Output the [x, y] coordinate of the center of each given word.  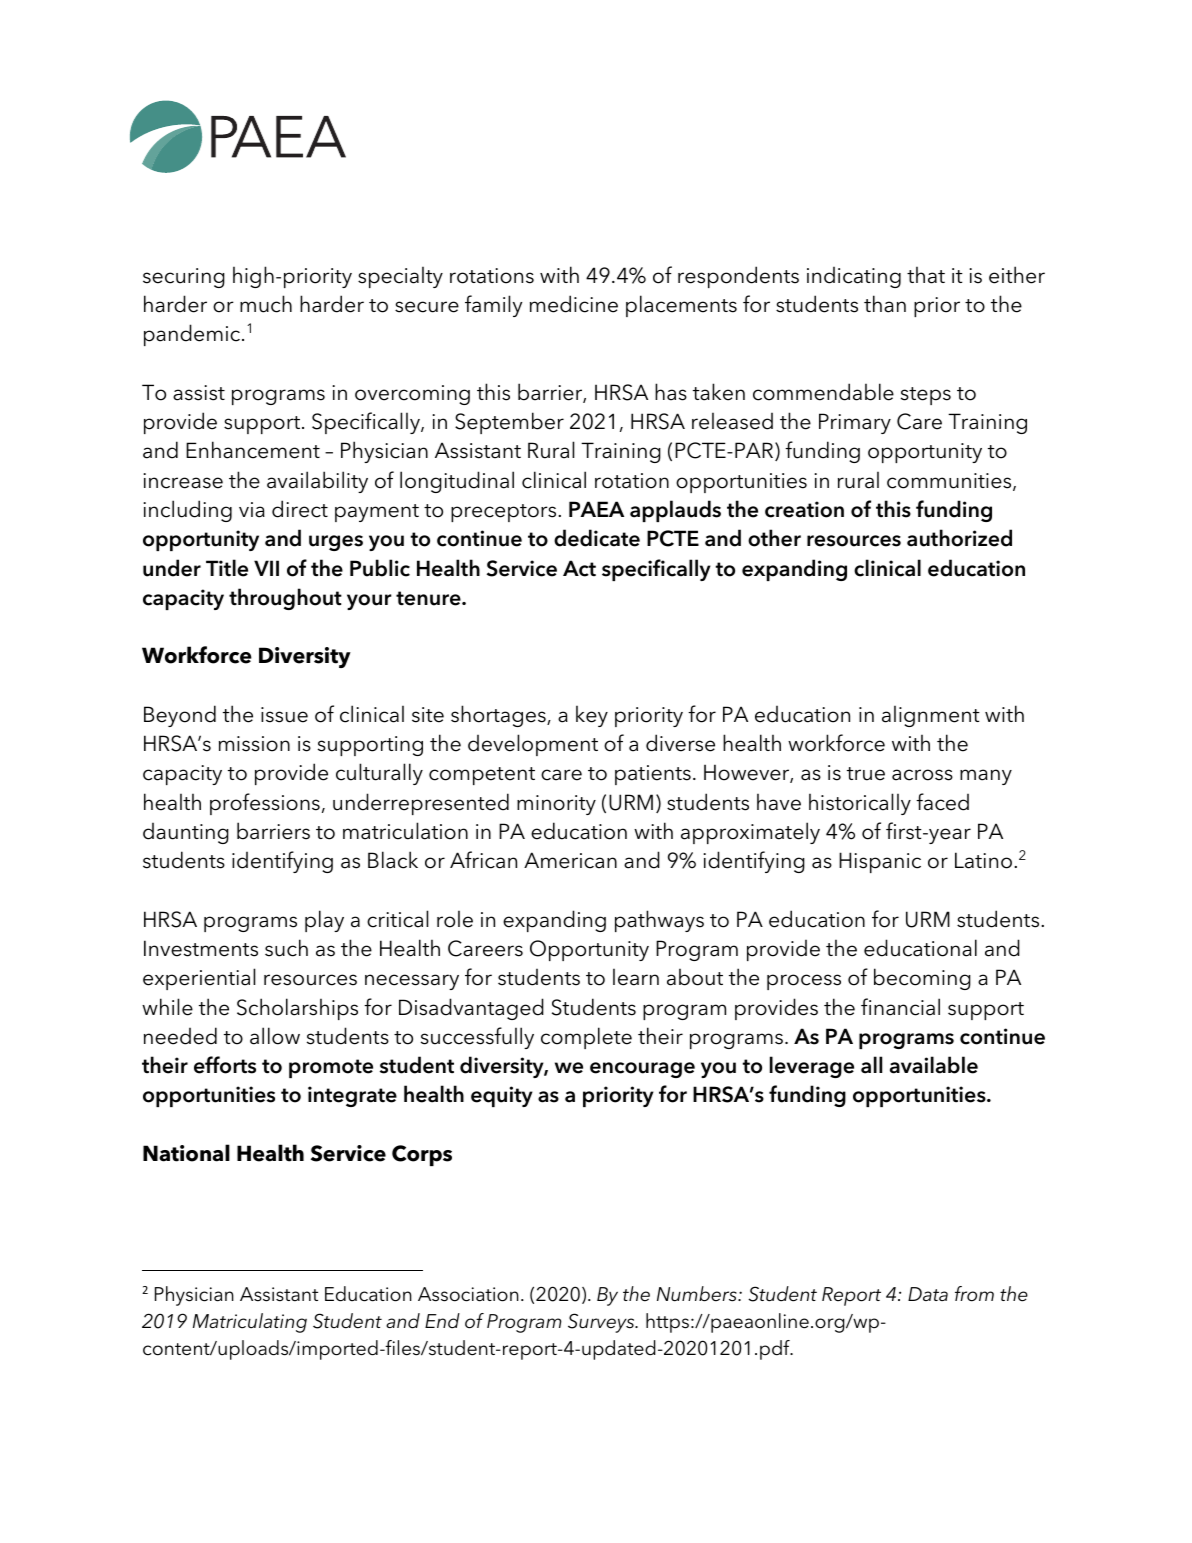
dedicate [597, 538]
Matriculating [250, 1323]
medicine [574, 304]
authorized [959, 538]
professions [265, 804]
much [266, 304]
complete [586, 1038]
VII [266, 568]
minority [556, 805]
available [934, 1065]
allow [275, 1036]
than [885, 304]
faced [942, 802]
